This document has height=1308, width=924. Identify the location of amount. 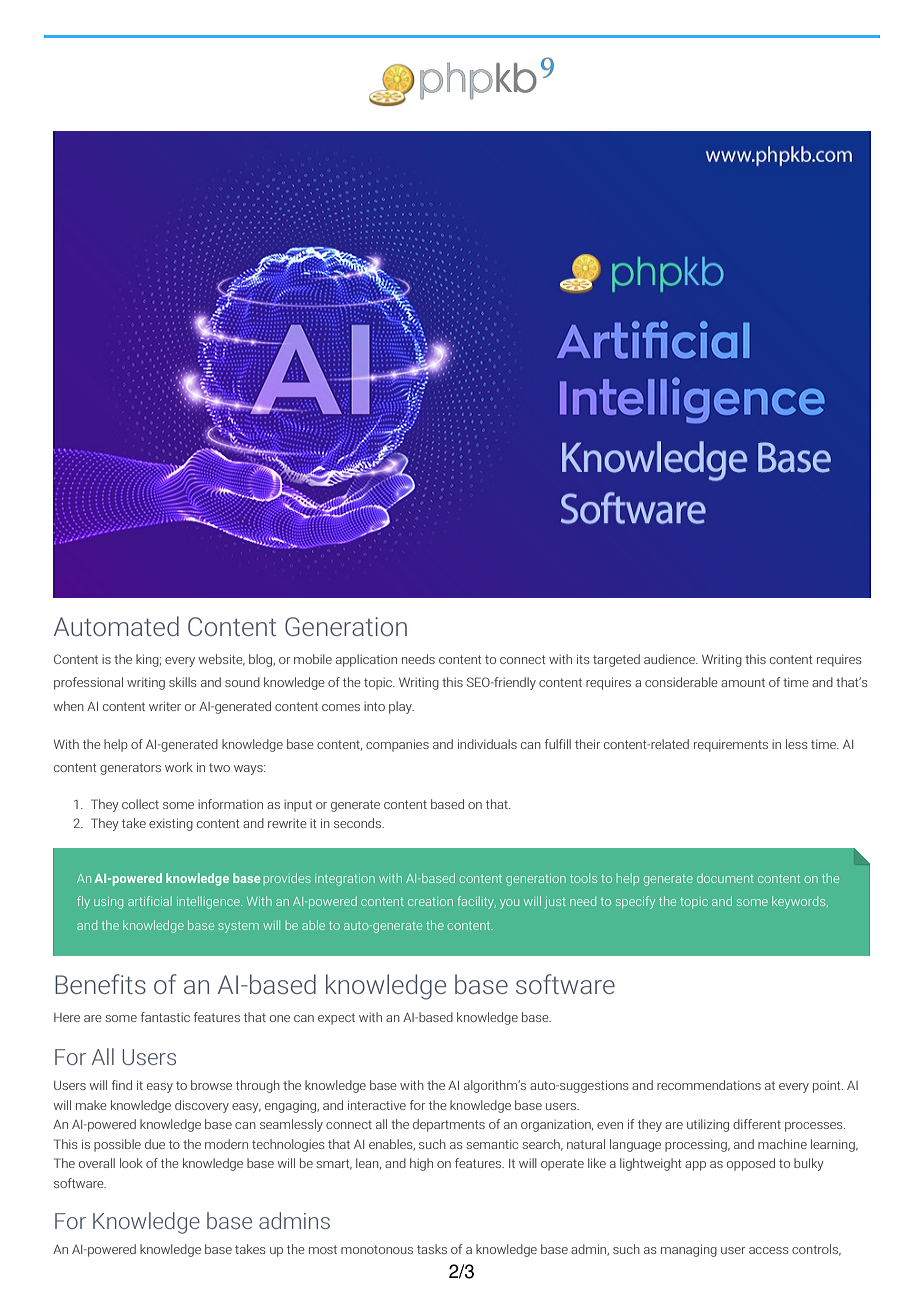
(743, 682).
